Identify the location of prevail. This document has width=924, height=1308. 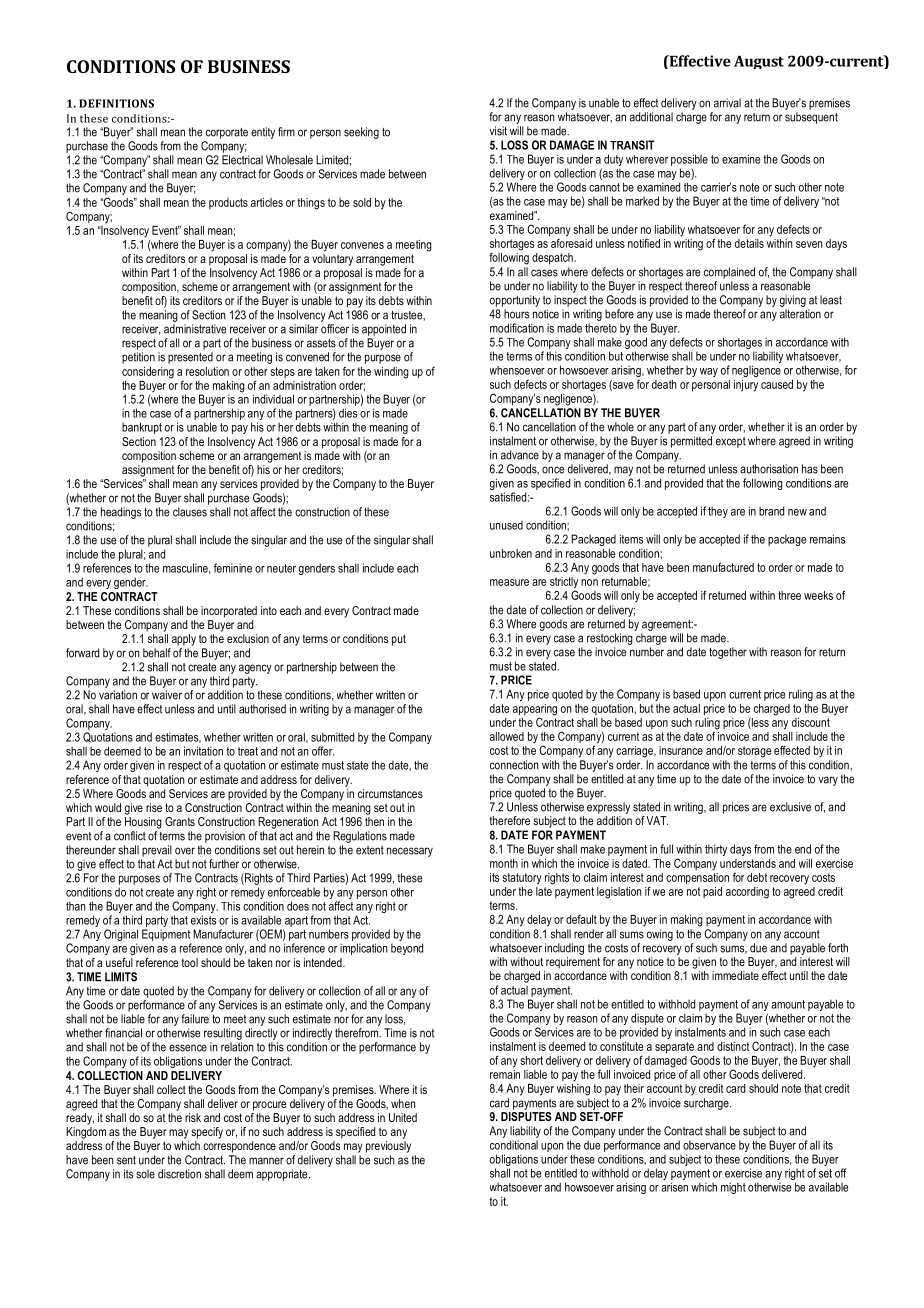
(157, 851).
